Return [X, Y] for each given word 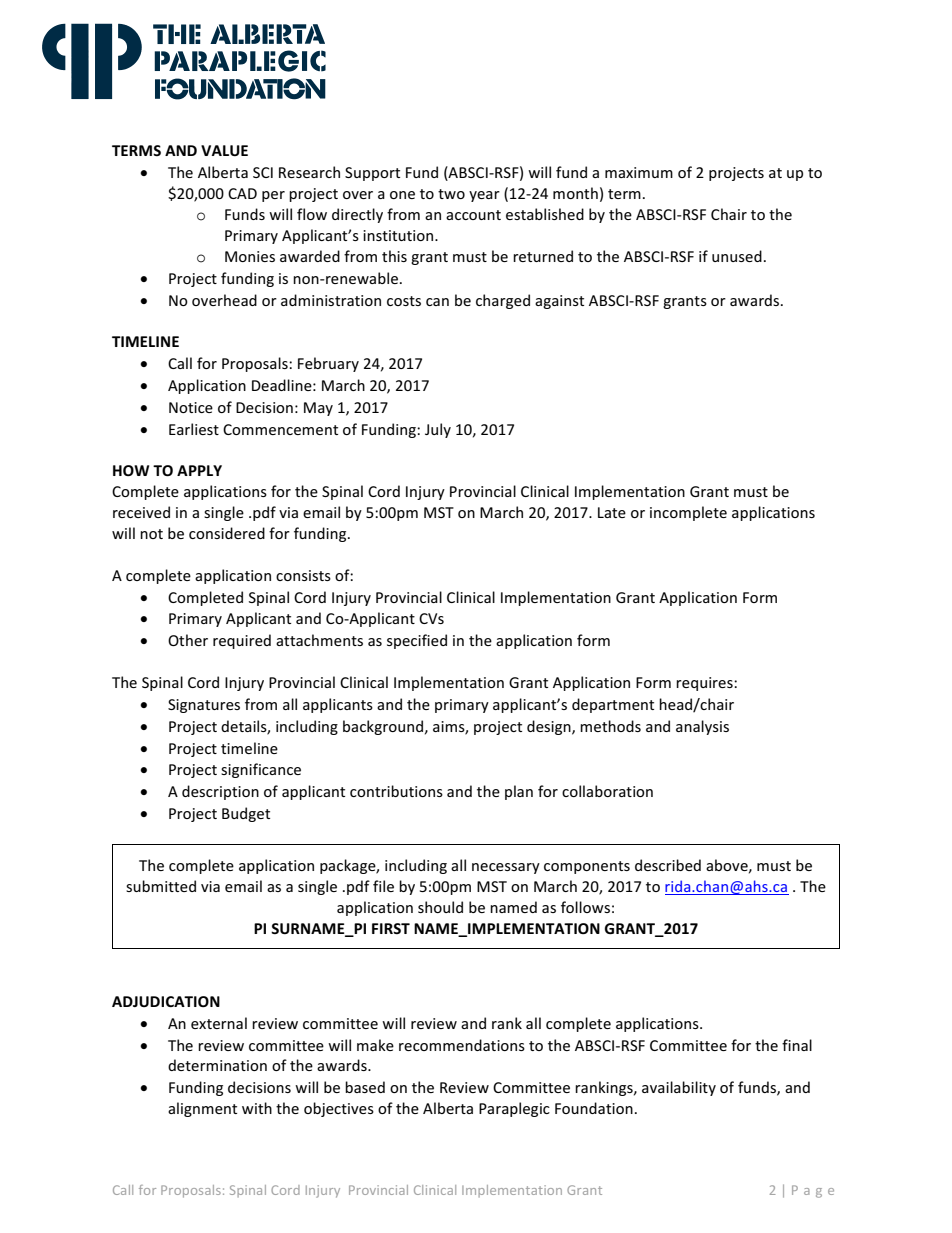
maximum [639, 172]
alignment [202, 1109]
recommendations [462, 1045]
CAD [242, 193]
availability [679, 1088]
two [451, 194]
